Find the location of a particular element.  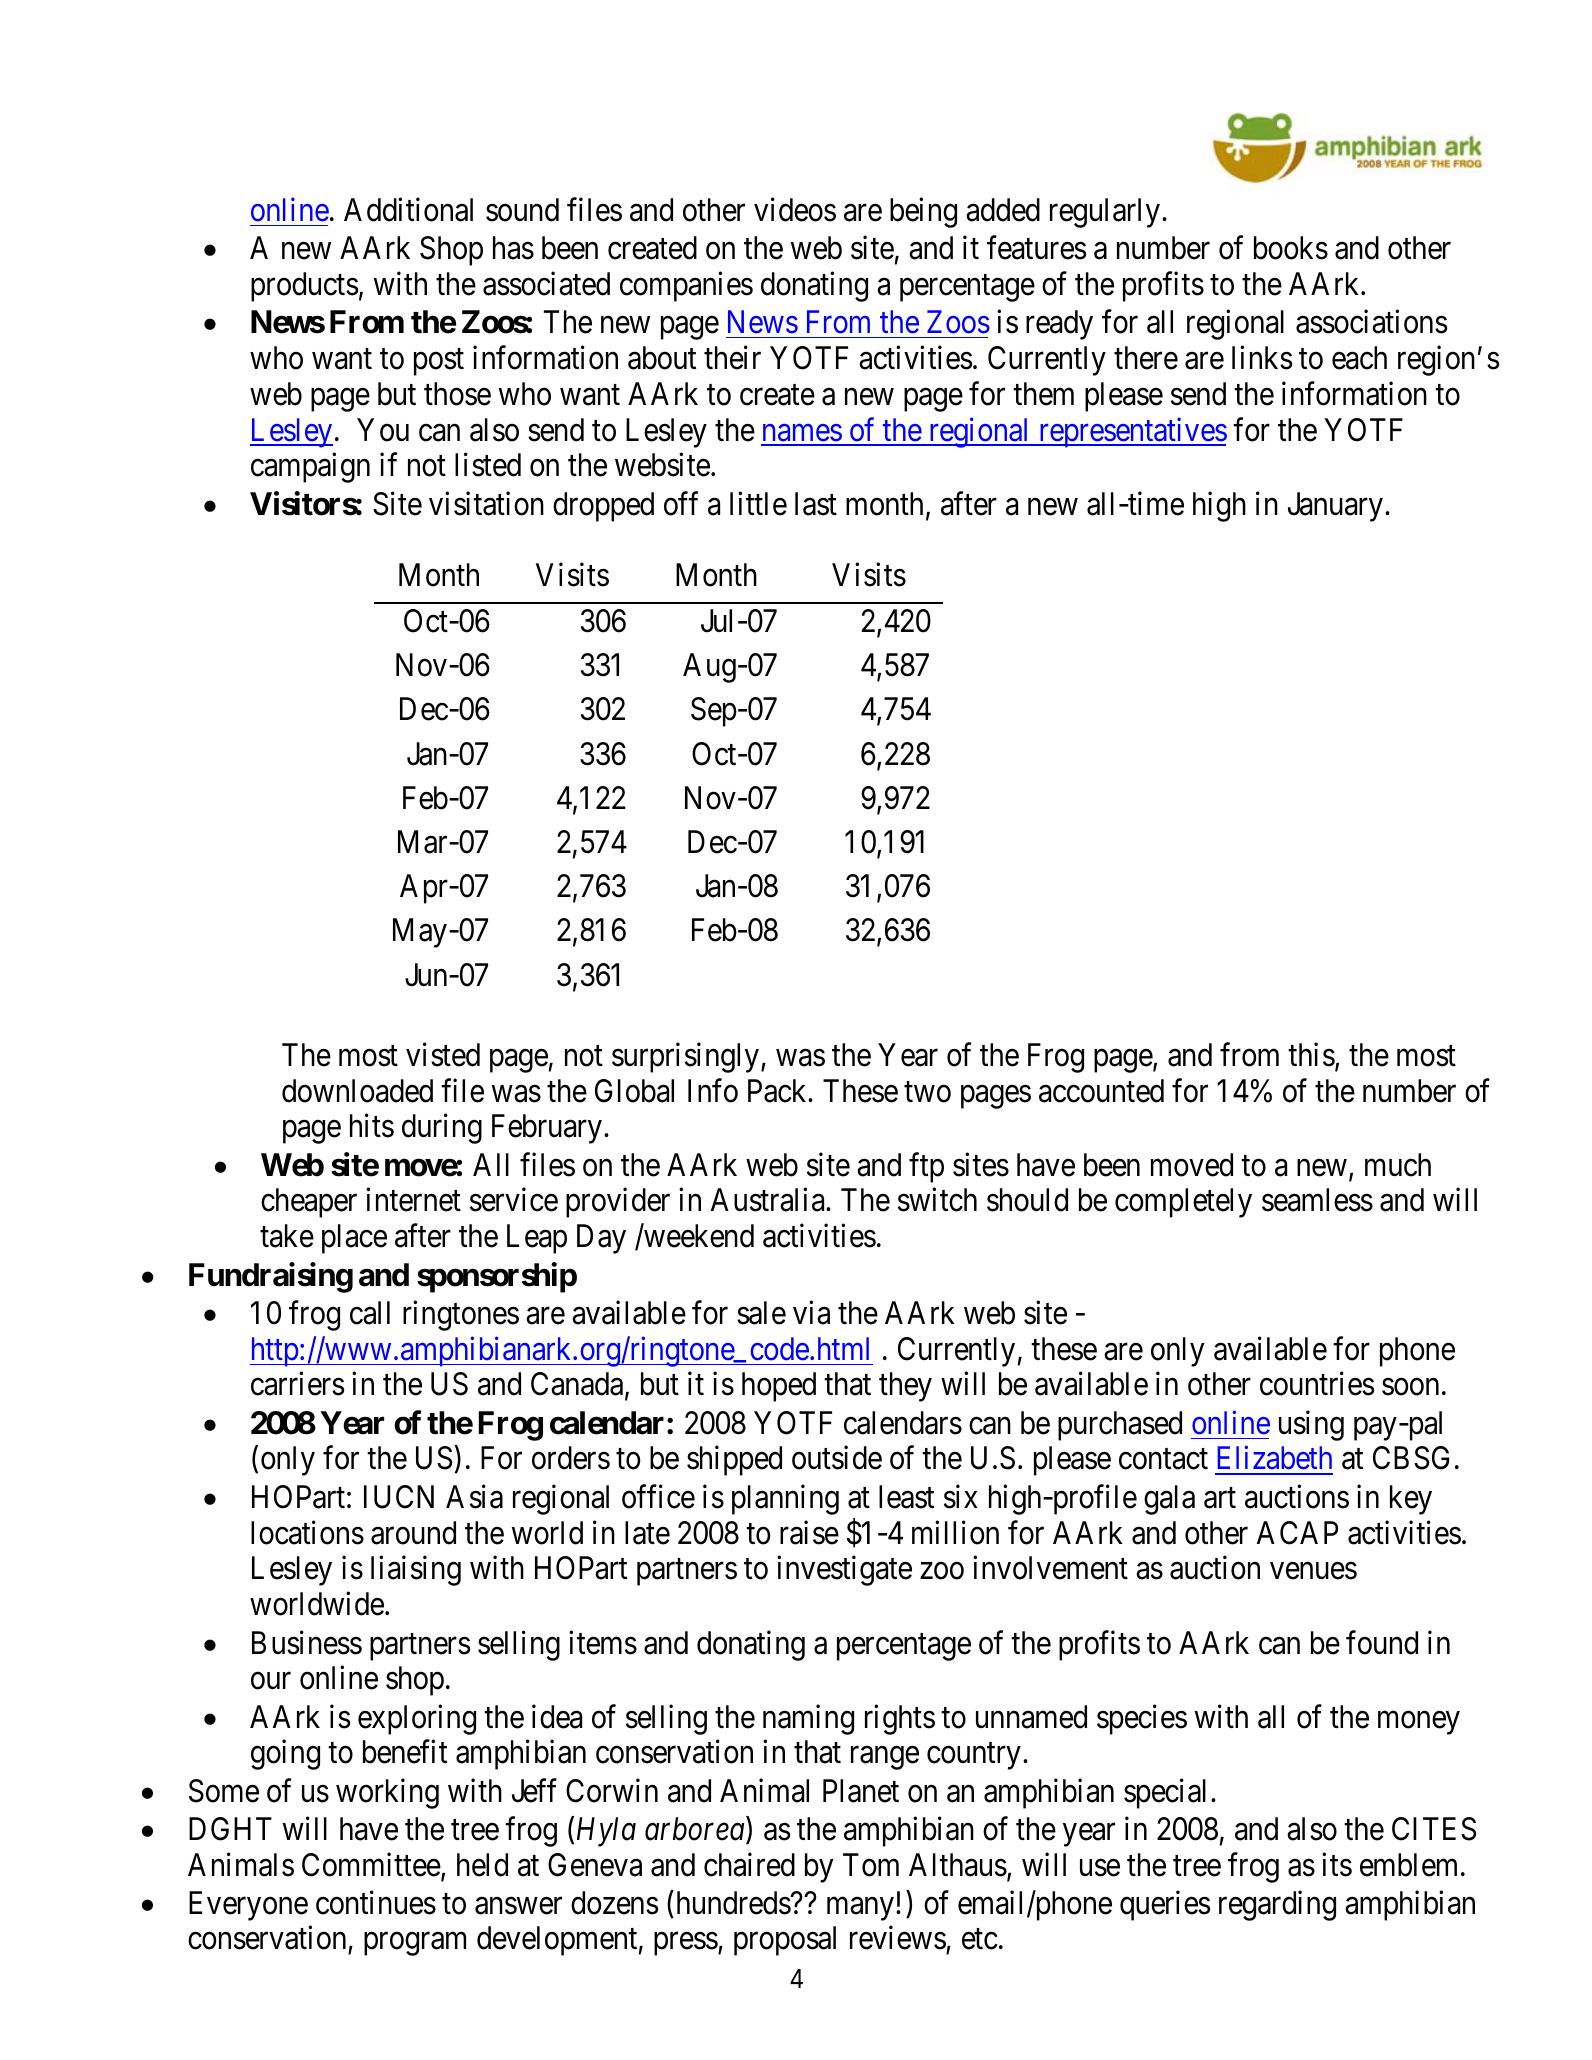

continues is located at coordinates (376, 1902).
